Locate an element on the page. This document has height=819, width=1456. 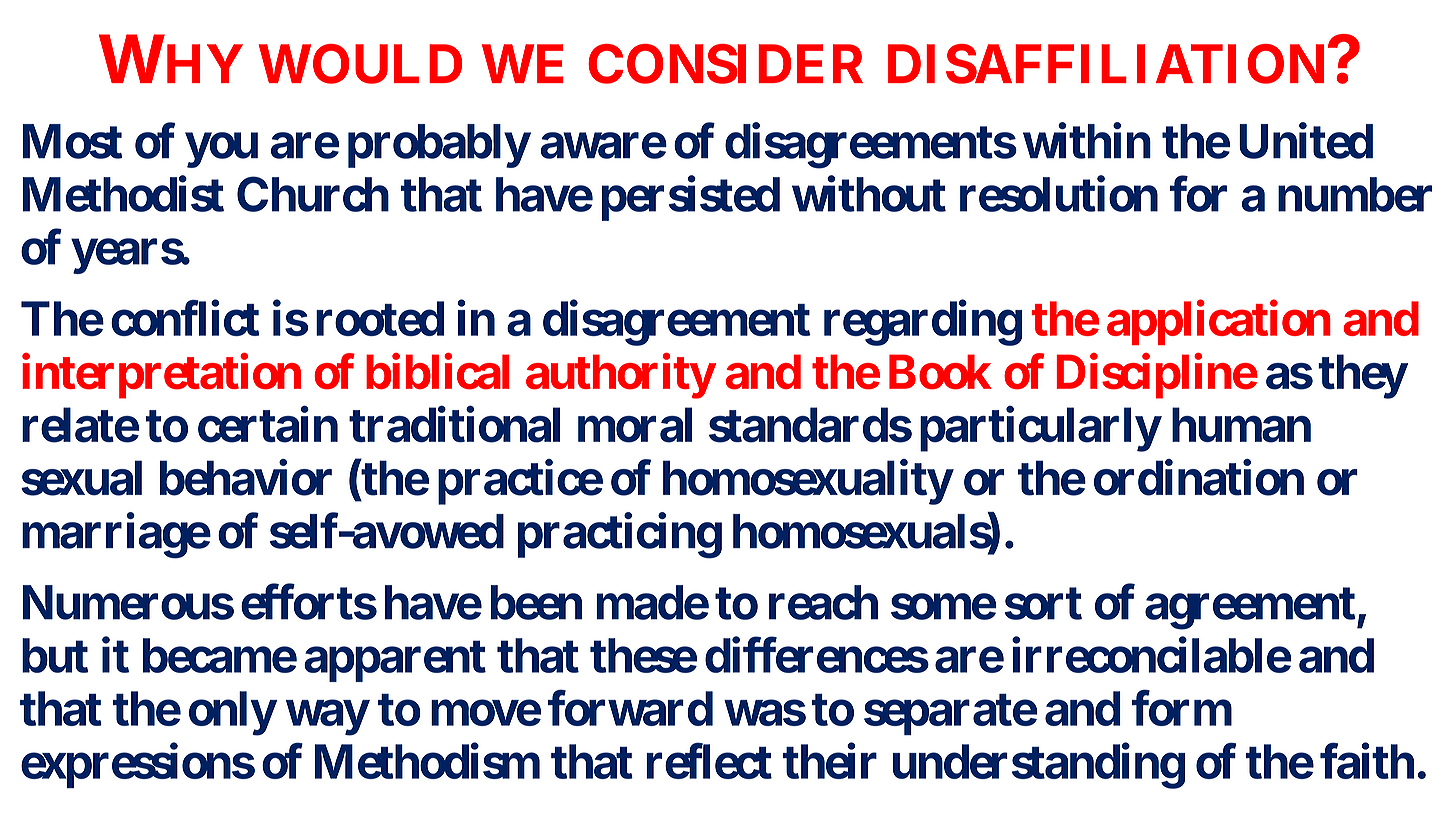
persisted is located at coordinates (691, 198).
